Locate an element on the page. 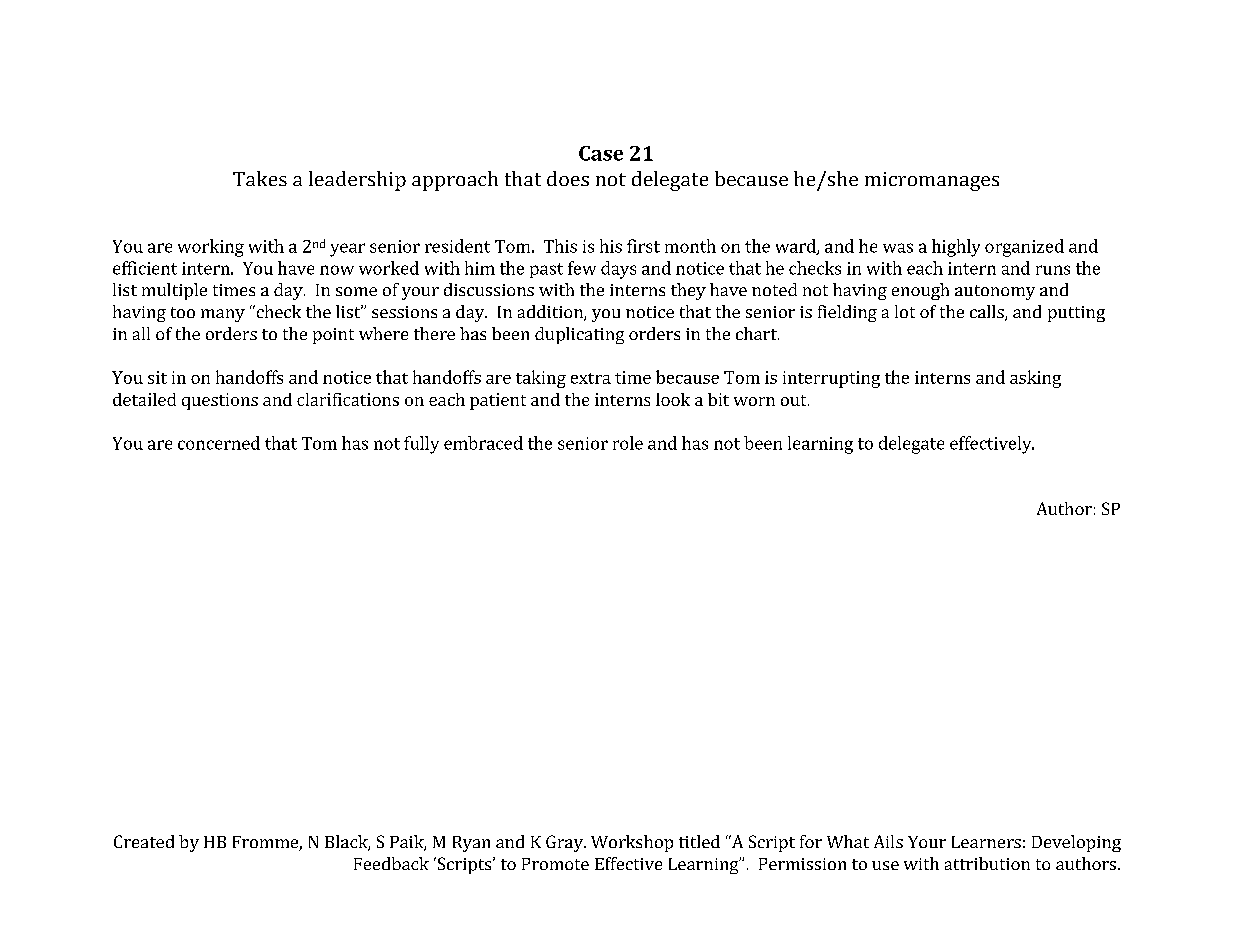 This page has height=952, width=1233. calls is located at coordinates (988, 313).
